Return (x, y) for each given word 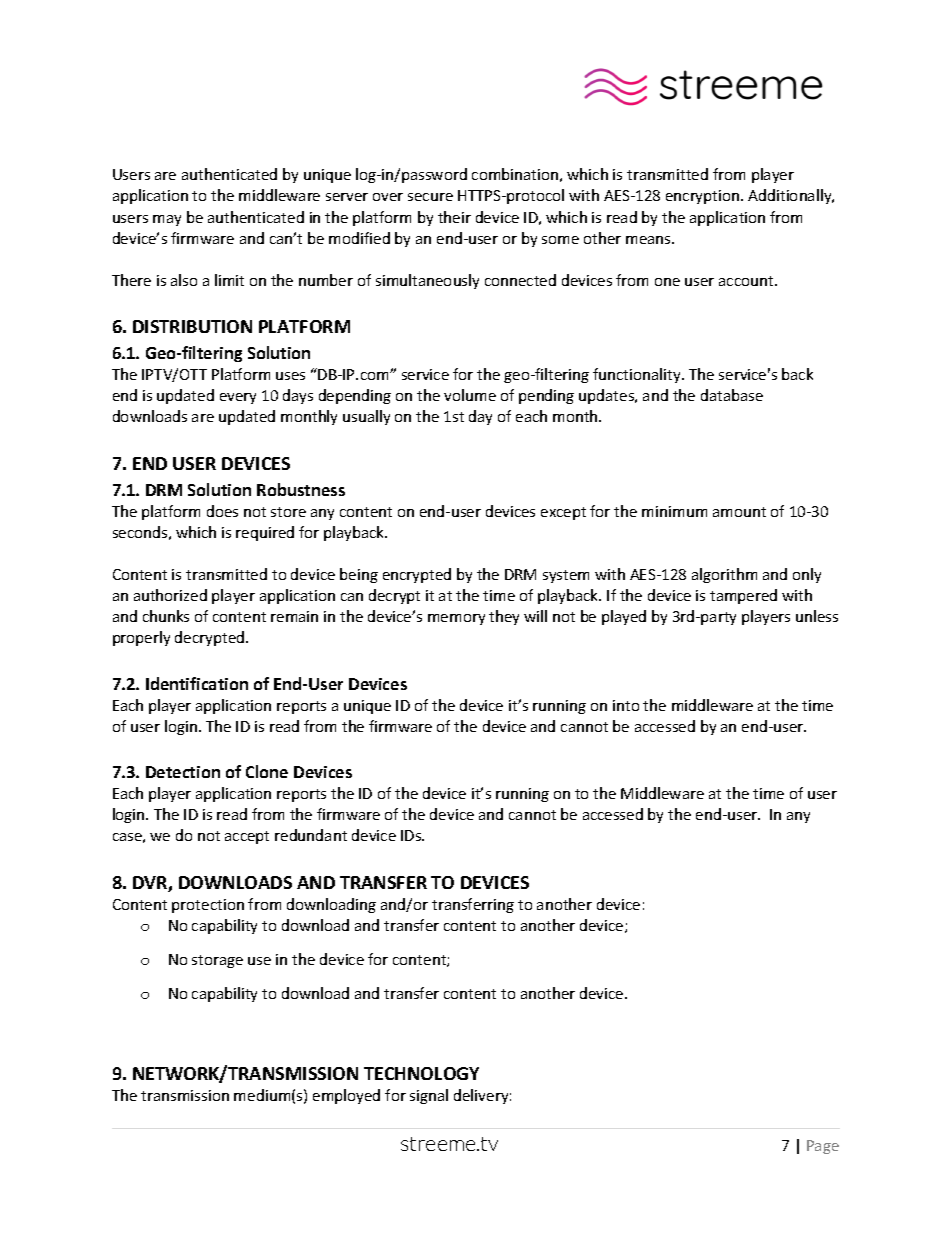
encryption (704, 197)
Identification (197, 683)
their (454, 217)
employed (346, 1096)
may (167, 220)
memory (456, 619)
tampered (743, 596)
